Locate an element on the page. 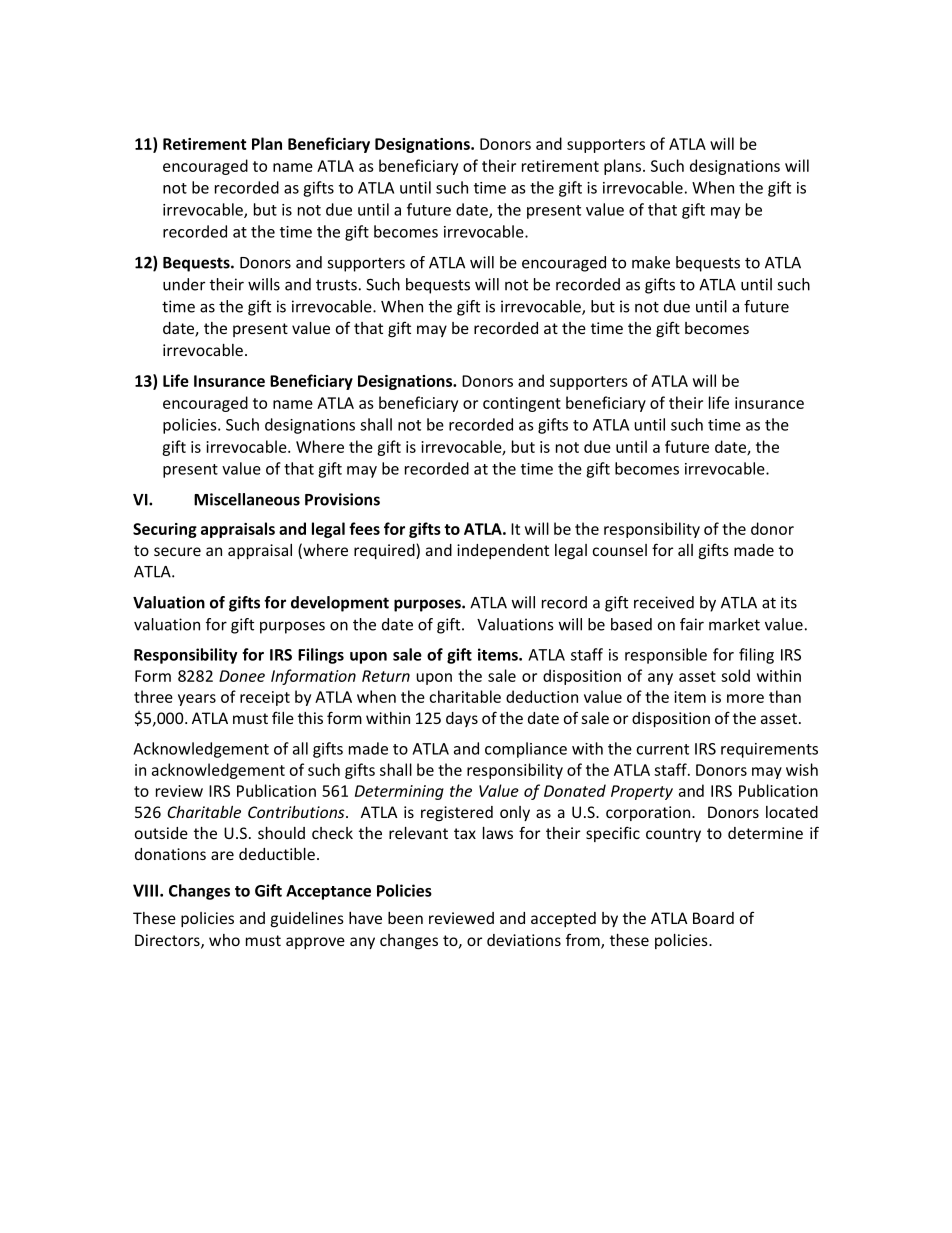  Board is located at coordinates (713, 918).
